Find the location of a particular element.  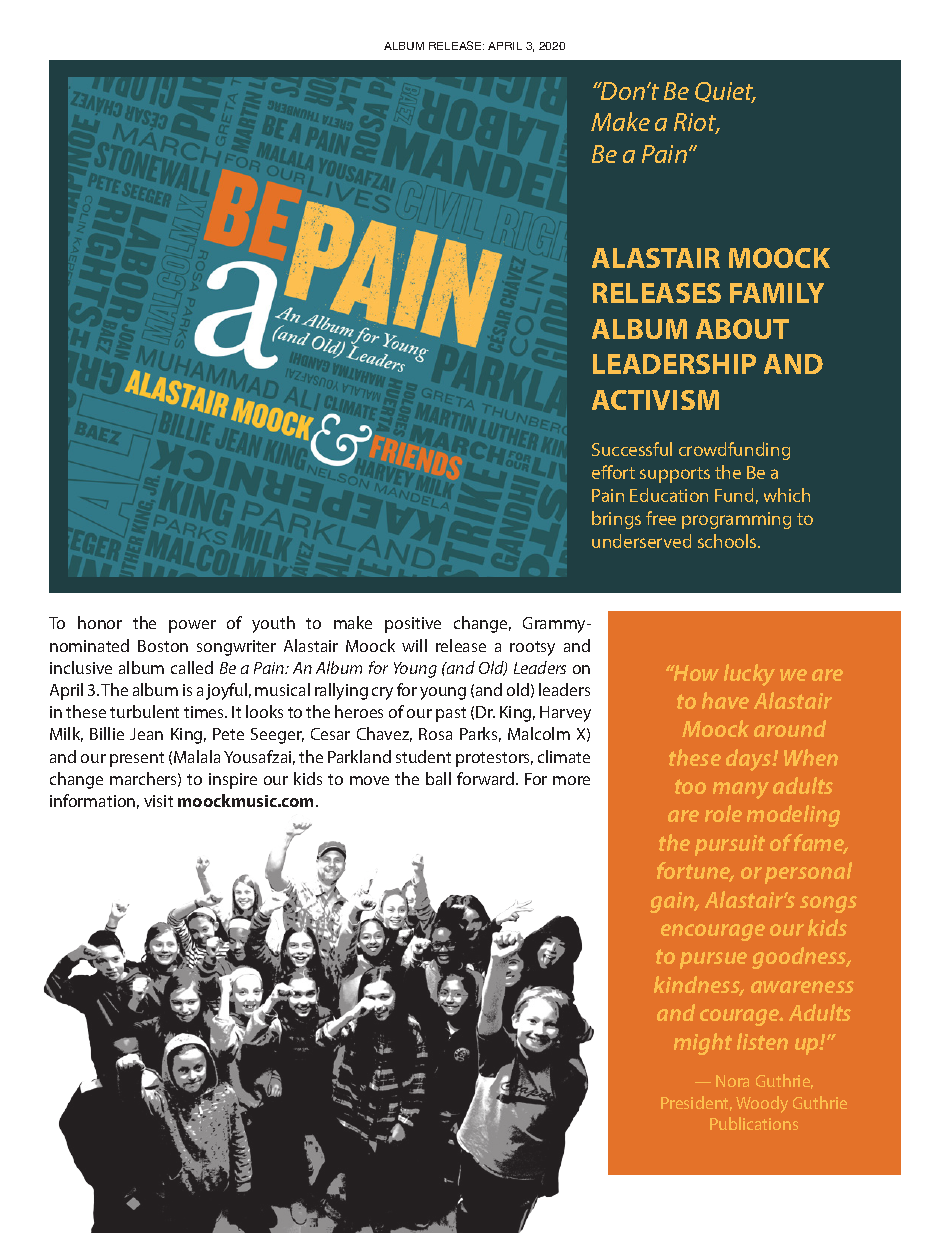

FAMILY is located at coordinates (777, 293).
